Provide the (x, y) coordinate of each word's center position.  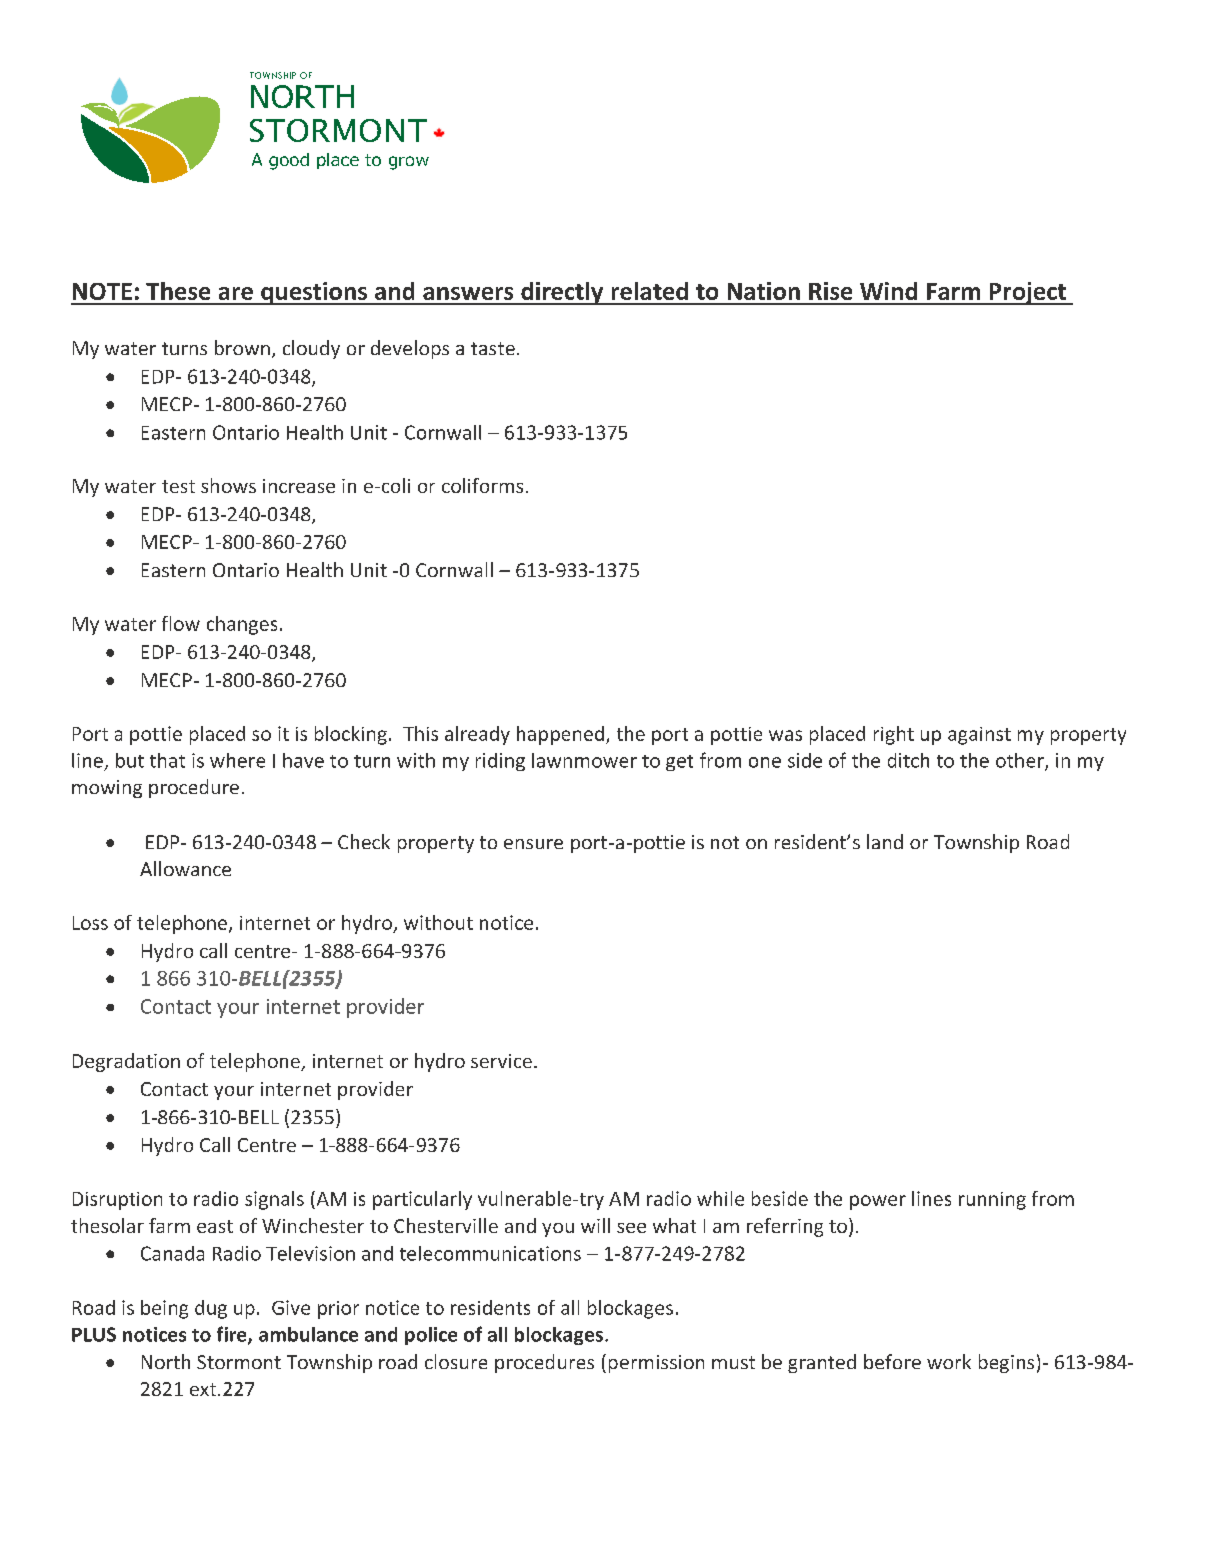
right (894, 735)
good (289, 161)
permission (656, 1364)
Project (1027, 293)
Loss (90, 923)
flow (181, 623)
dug (211, 1309)
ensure (533, 844)
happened (560, 735)
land (885, 841)
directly (562, 293)
